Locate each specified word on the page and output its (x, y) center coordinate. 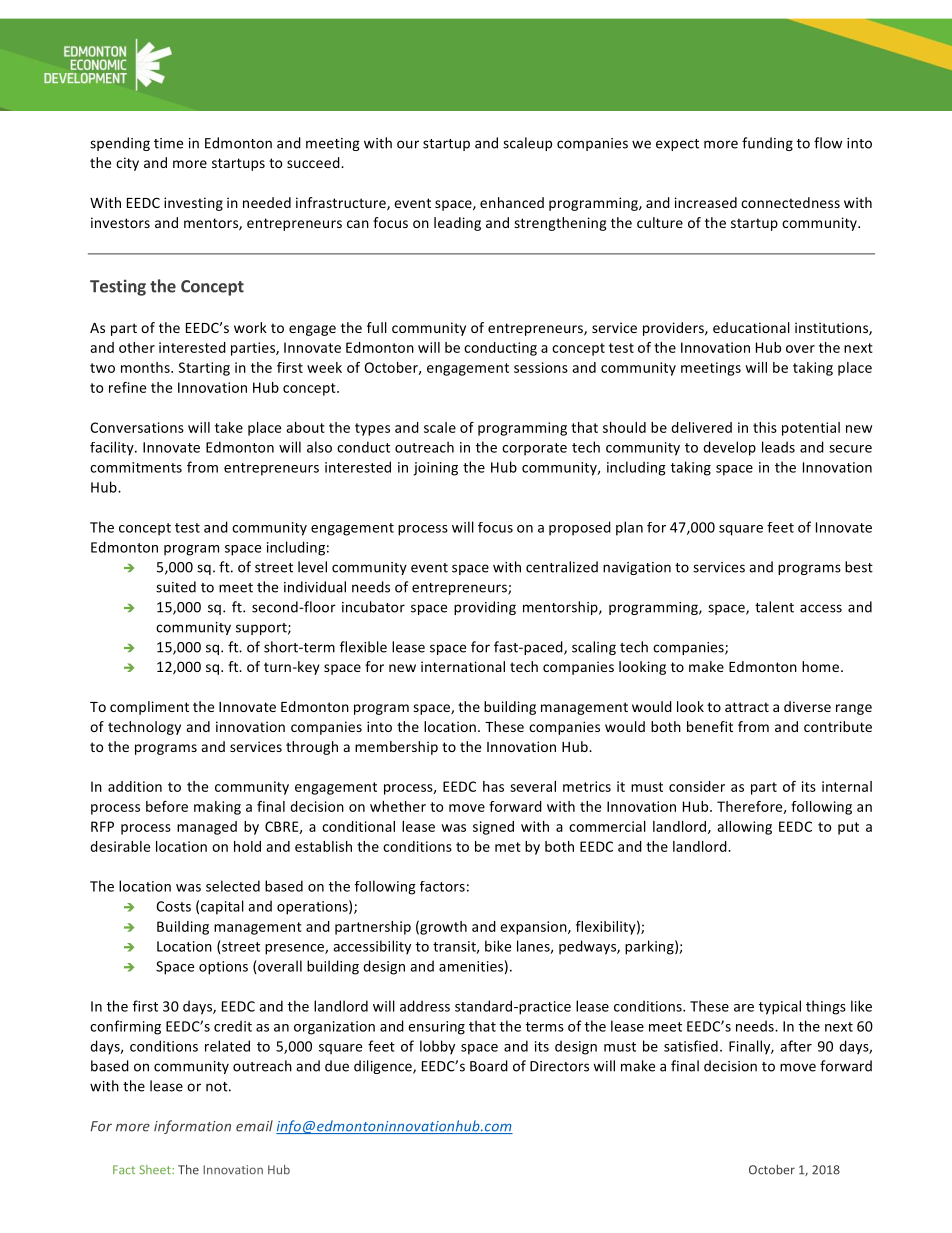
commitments (136, 467)
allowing (744, 828)
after (796, 1046)
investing (193, 204)
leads (778, 447)
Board (489, 1066)
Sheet (156, 1169)
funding (767, 144)
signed (493, 828)
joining (435, 469)
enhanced (512, 202)
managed (207, 828)
